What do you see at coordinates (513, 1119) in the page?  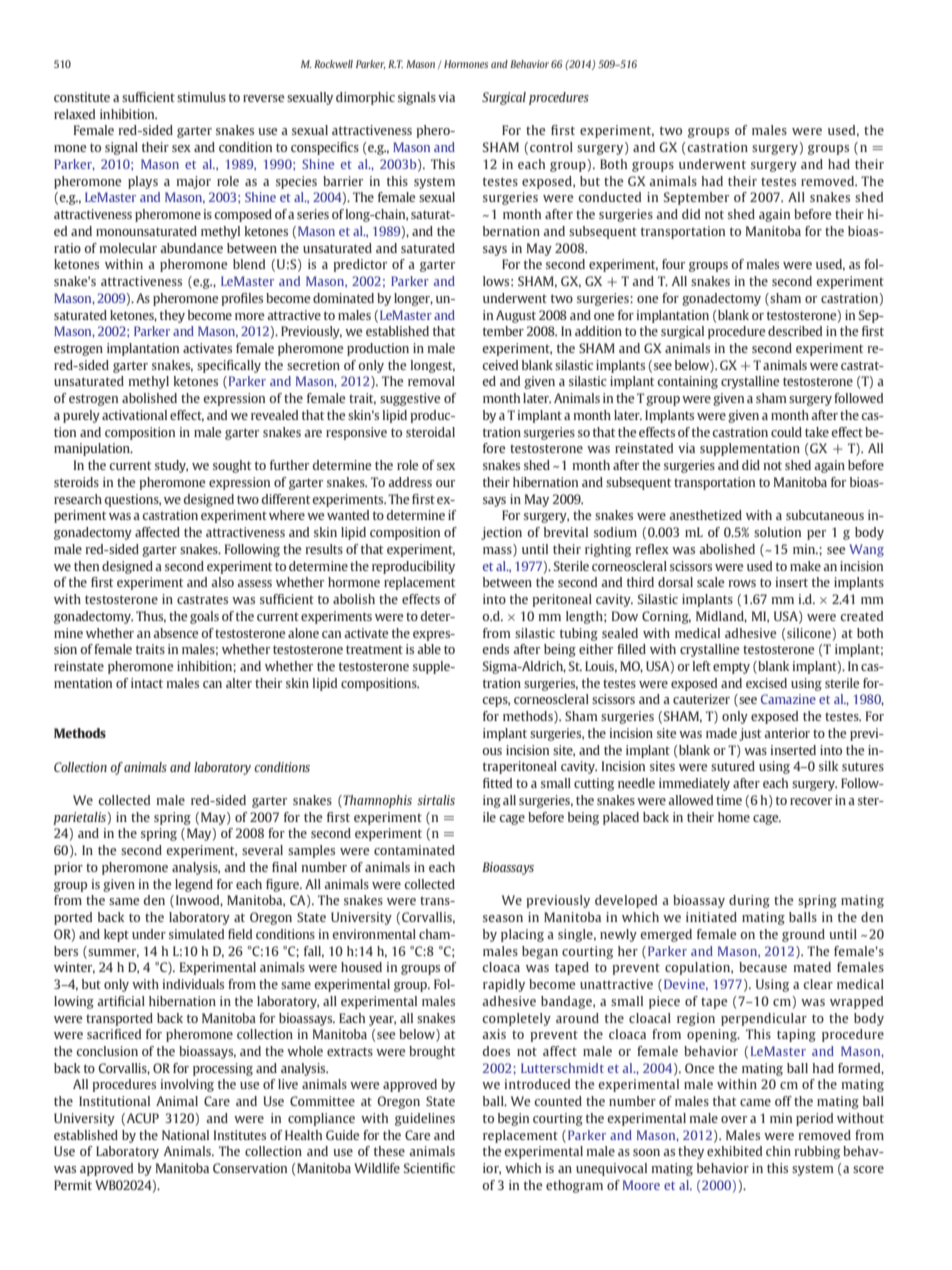 I see `begin` at bounding box center [513, 1119].
